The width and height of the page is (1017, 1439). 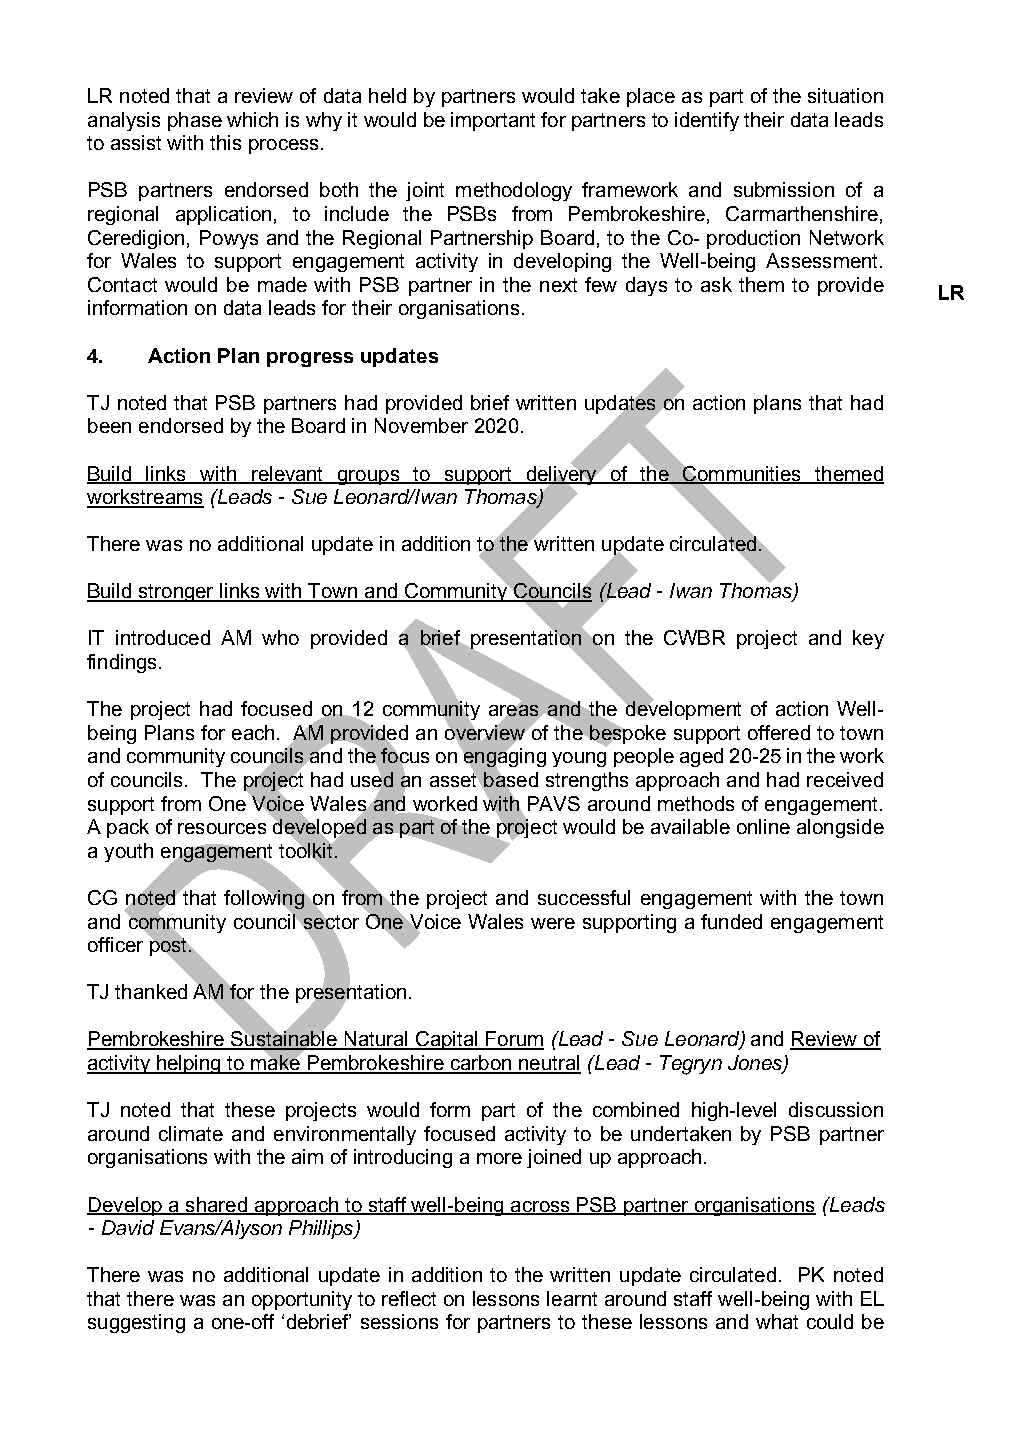 What do you see at coordinates (493, 121) in the page?
I see `important` at bounding box center [493, 121].
